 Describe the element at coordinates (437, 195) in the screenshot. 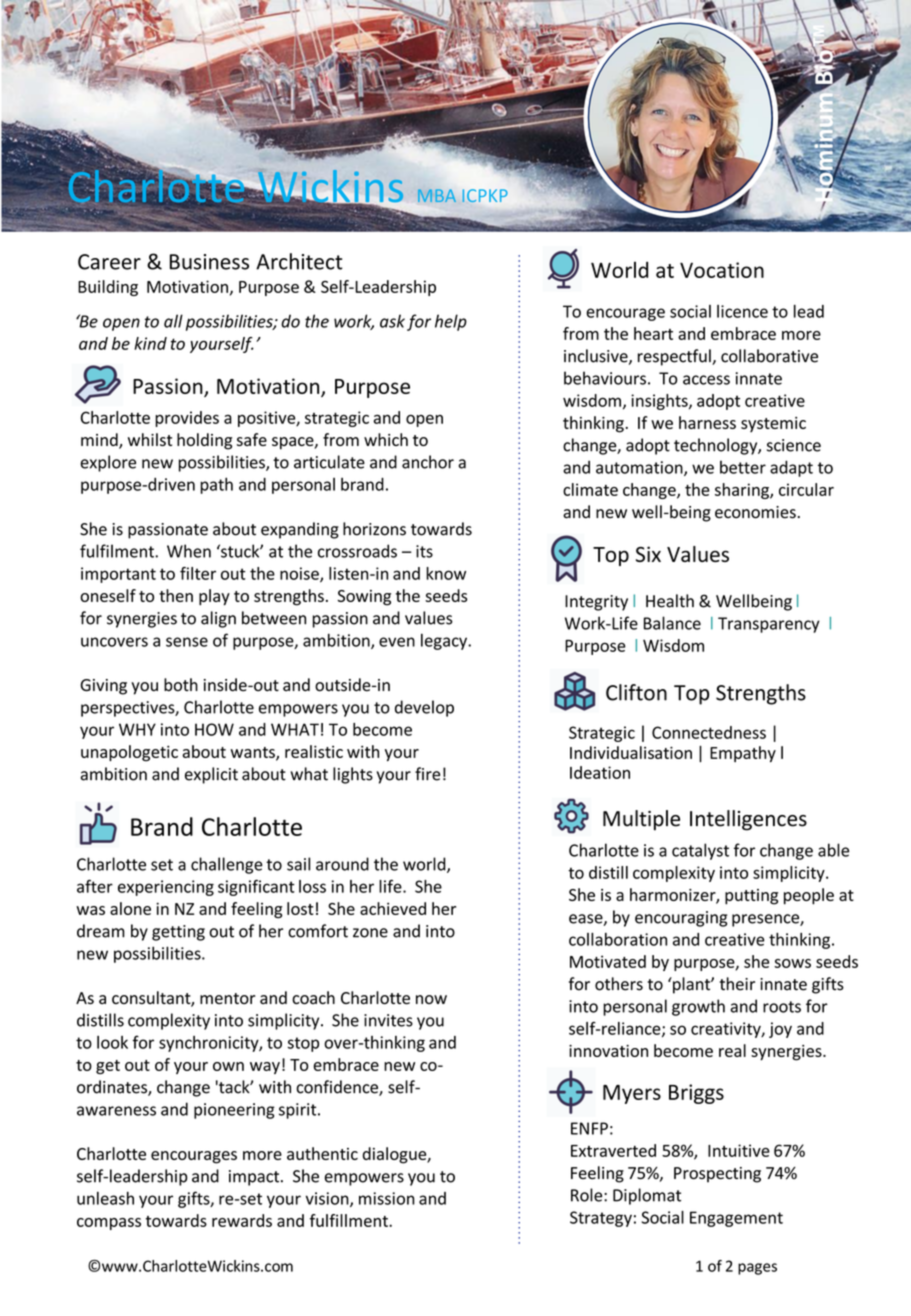

I see `MBA` at that location.
